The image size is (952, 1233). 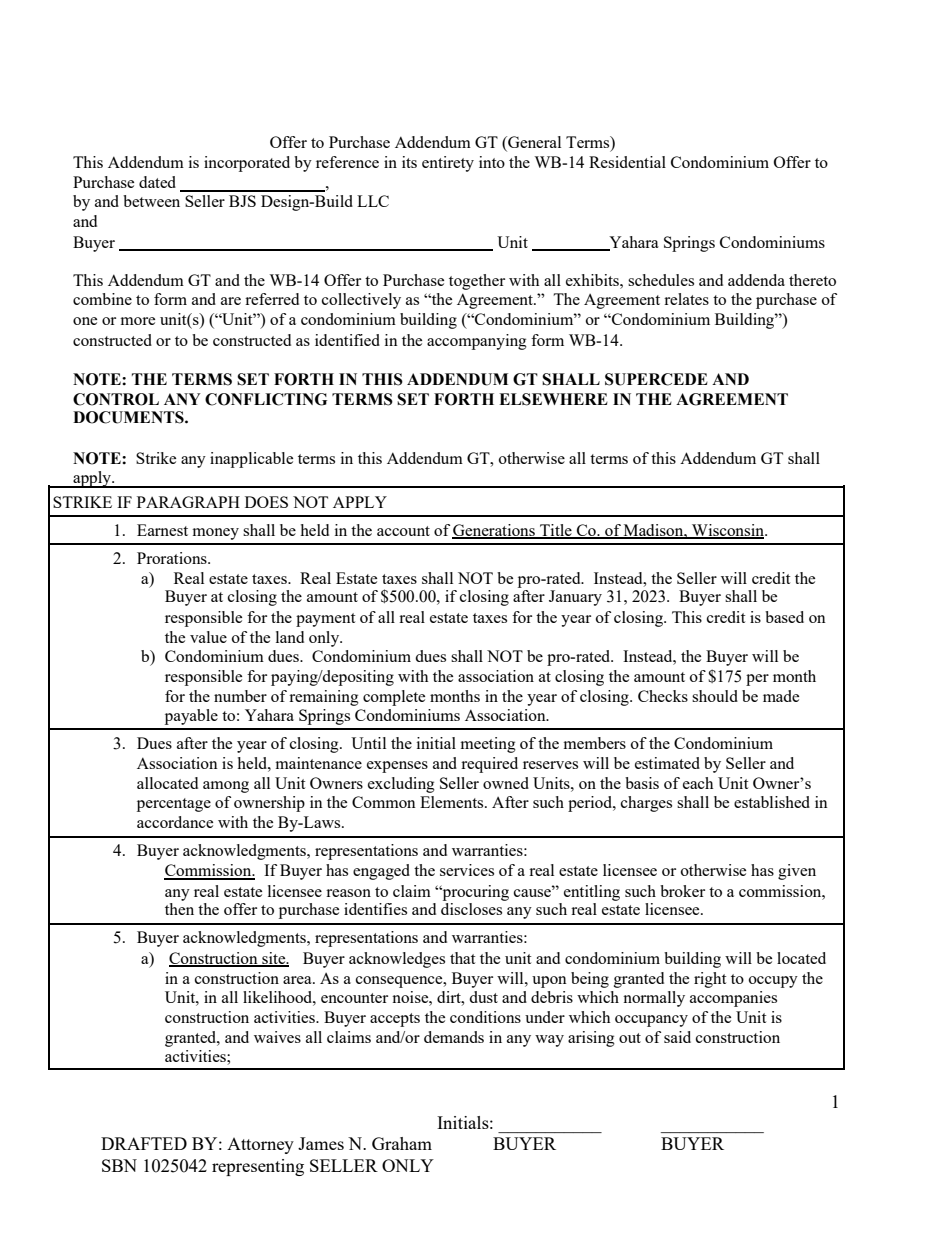 I want to click on Elements, so click(x=453, y=802).
